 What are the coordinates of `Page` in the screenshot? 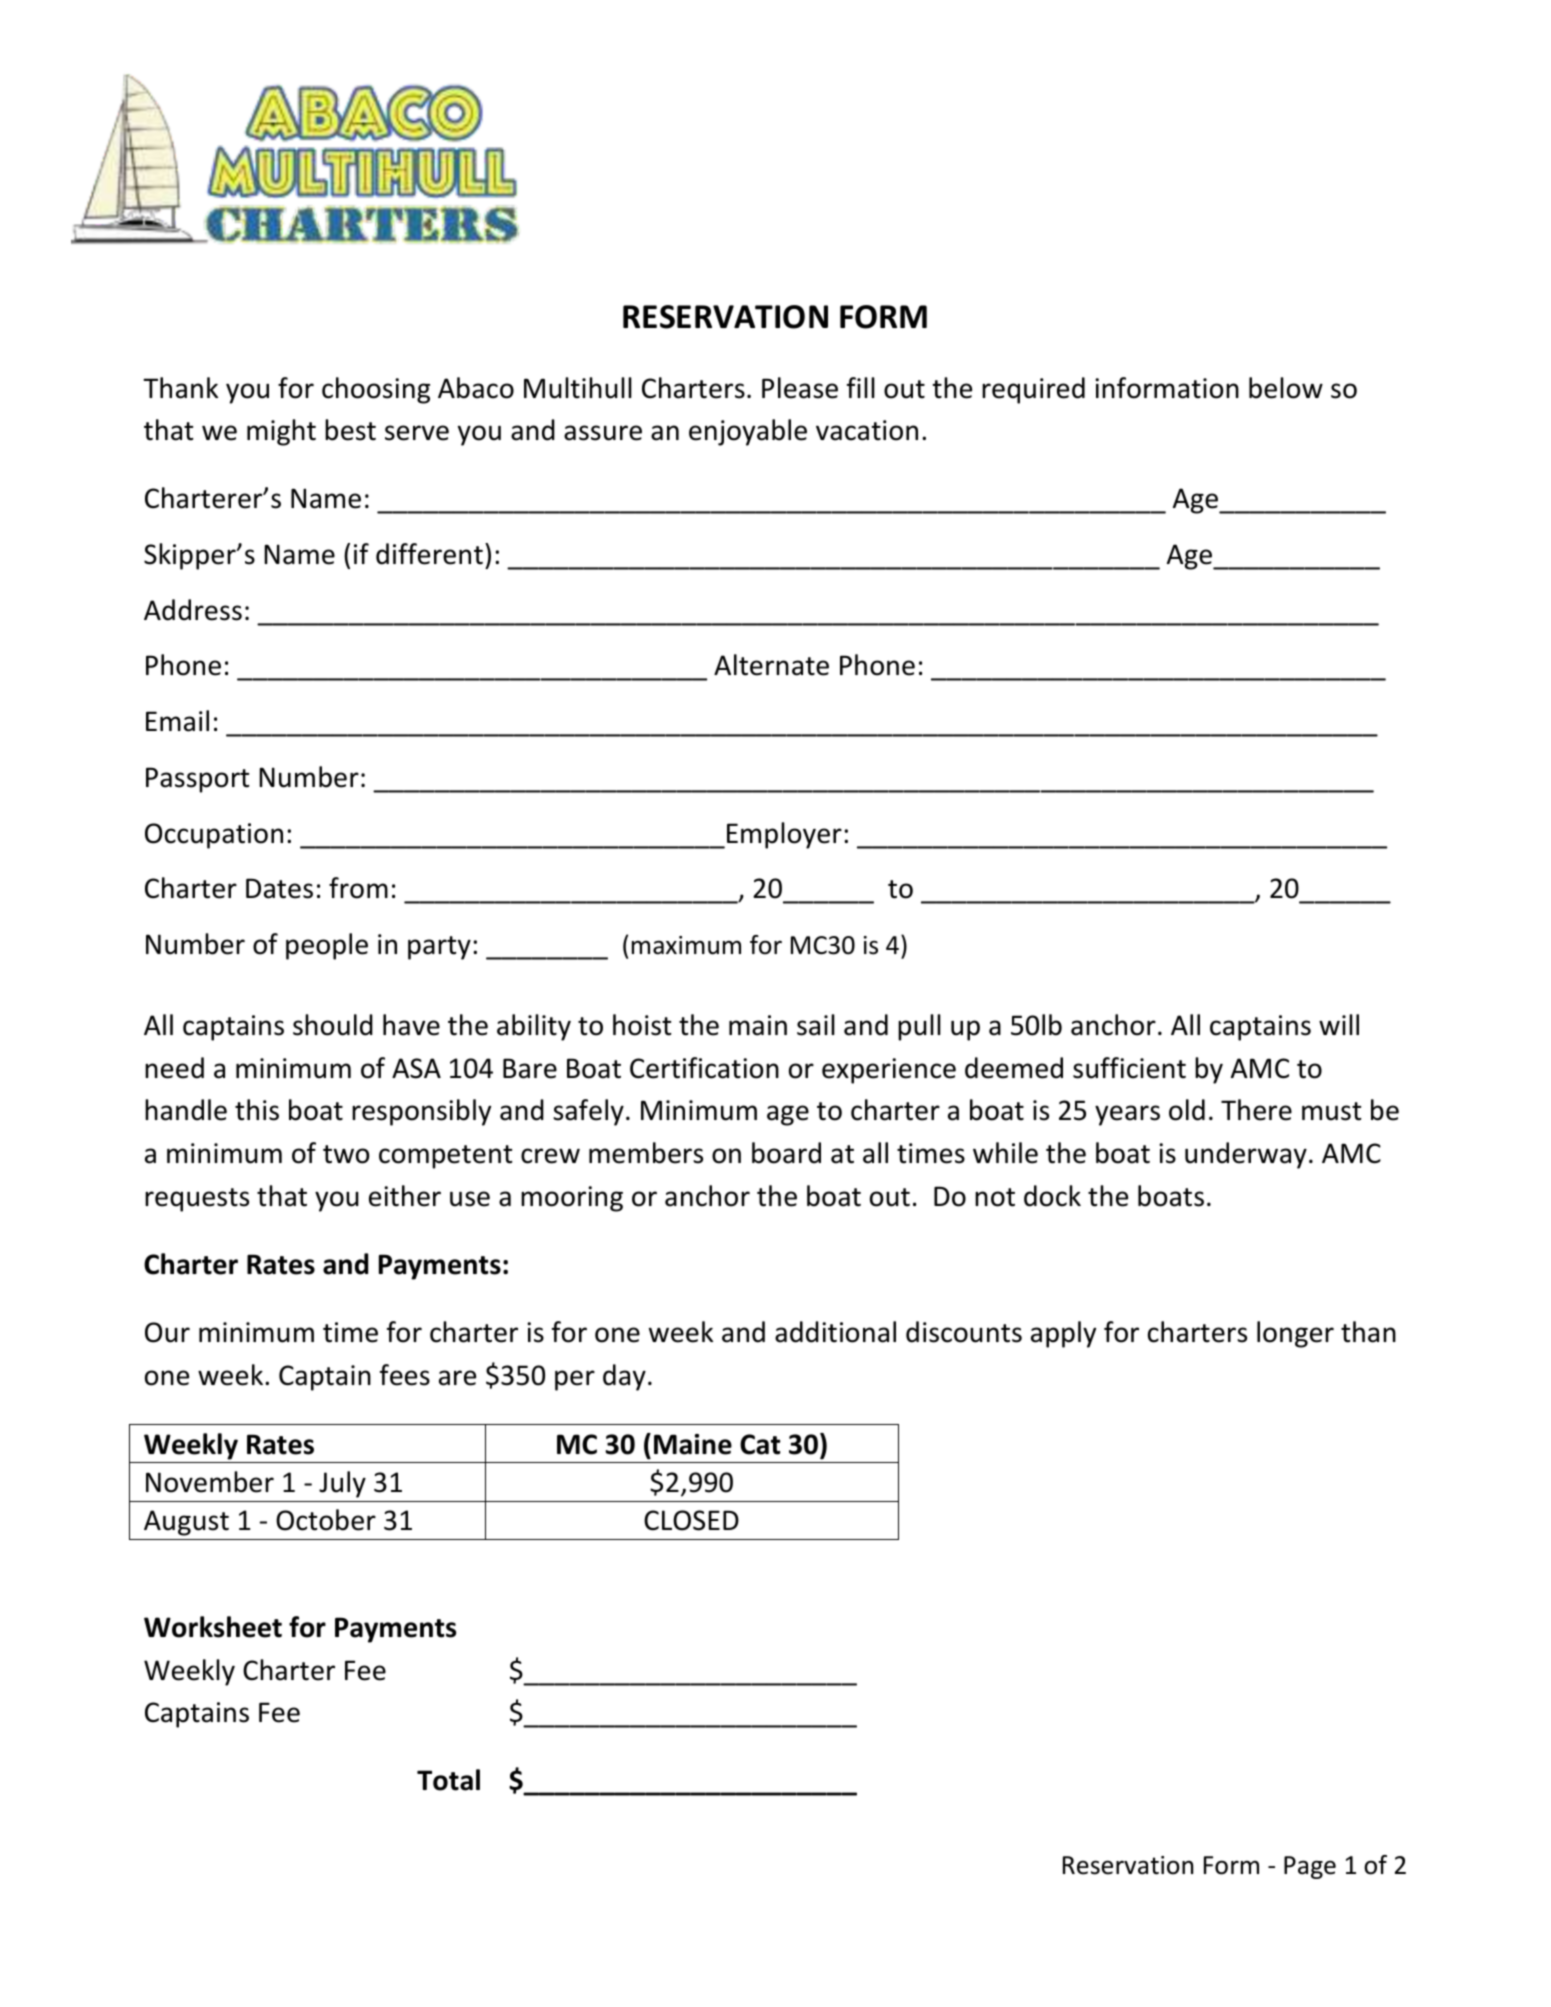 It's located at (1310, 1867).
